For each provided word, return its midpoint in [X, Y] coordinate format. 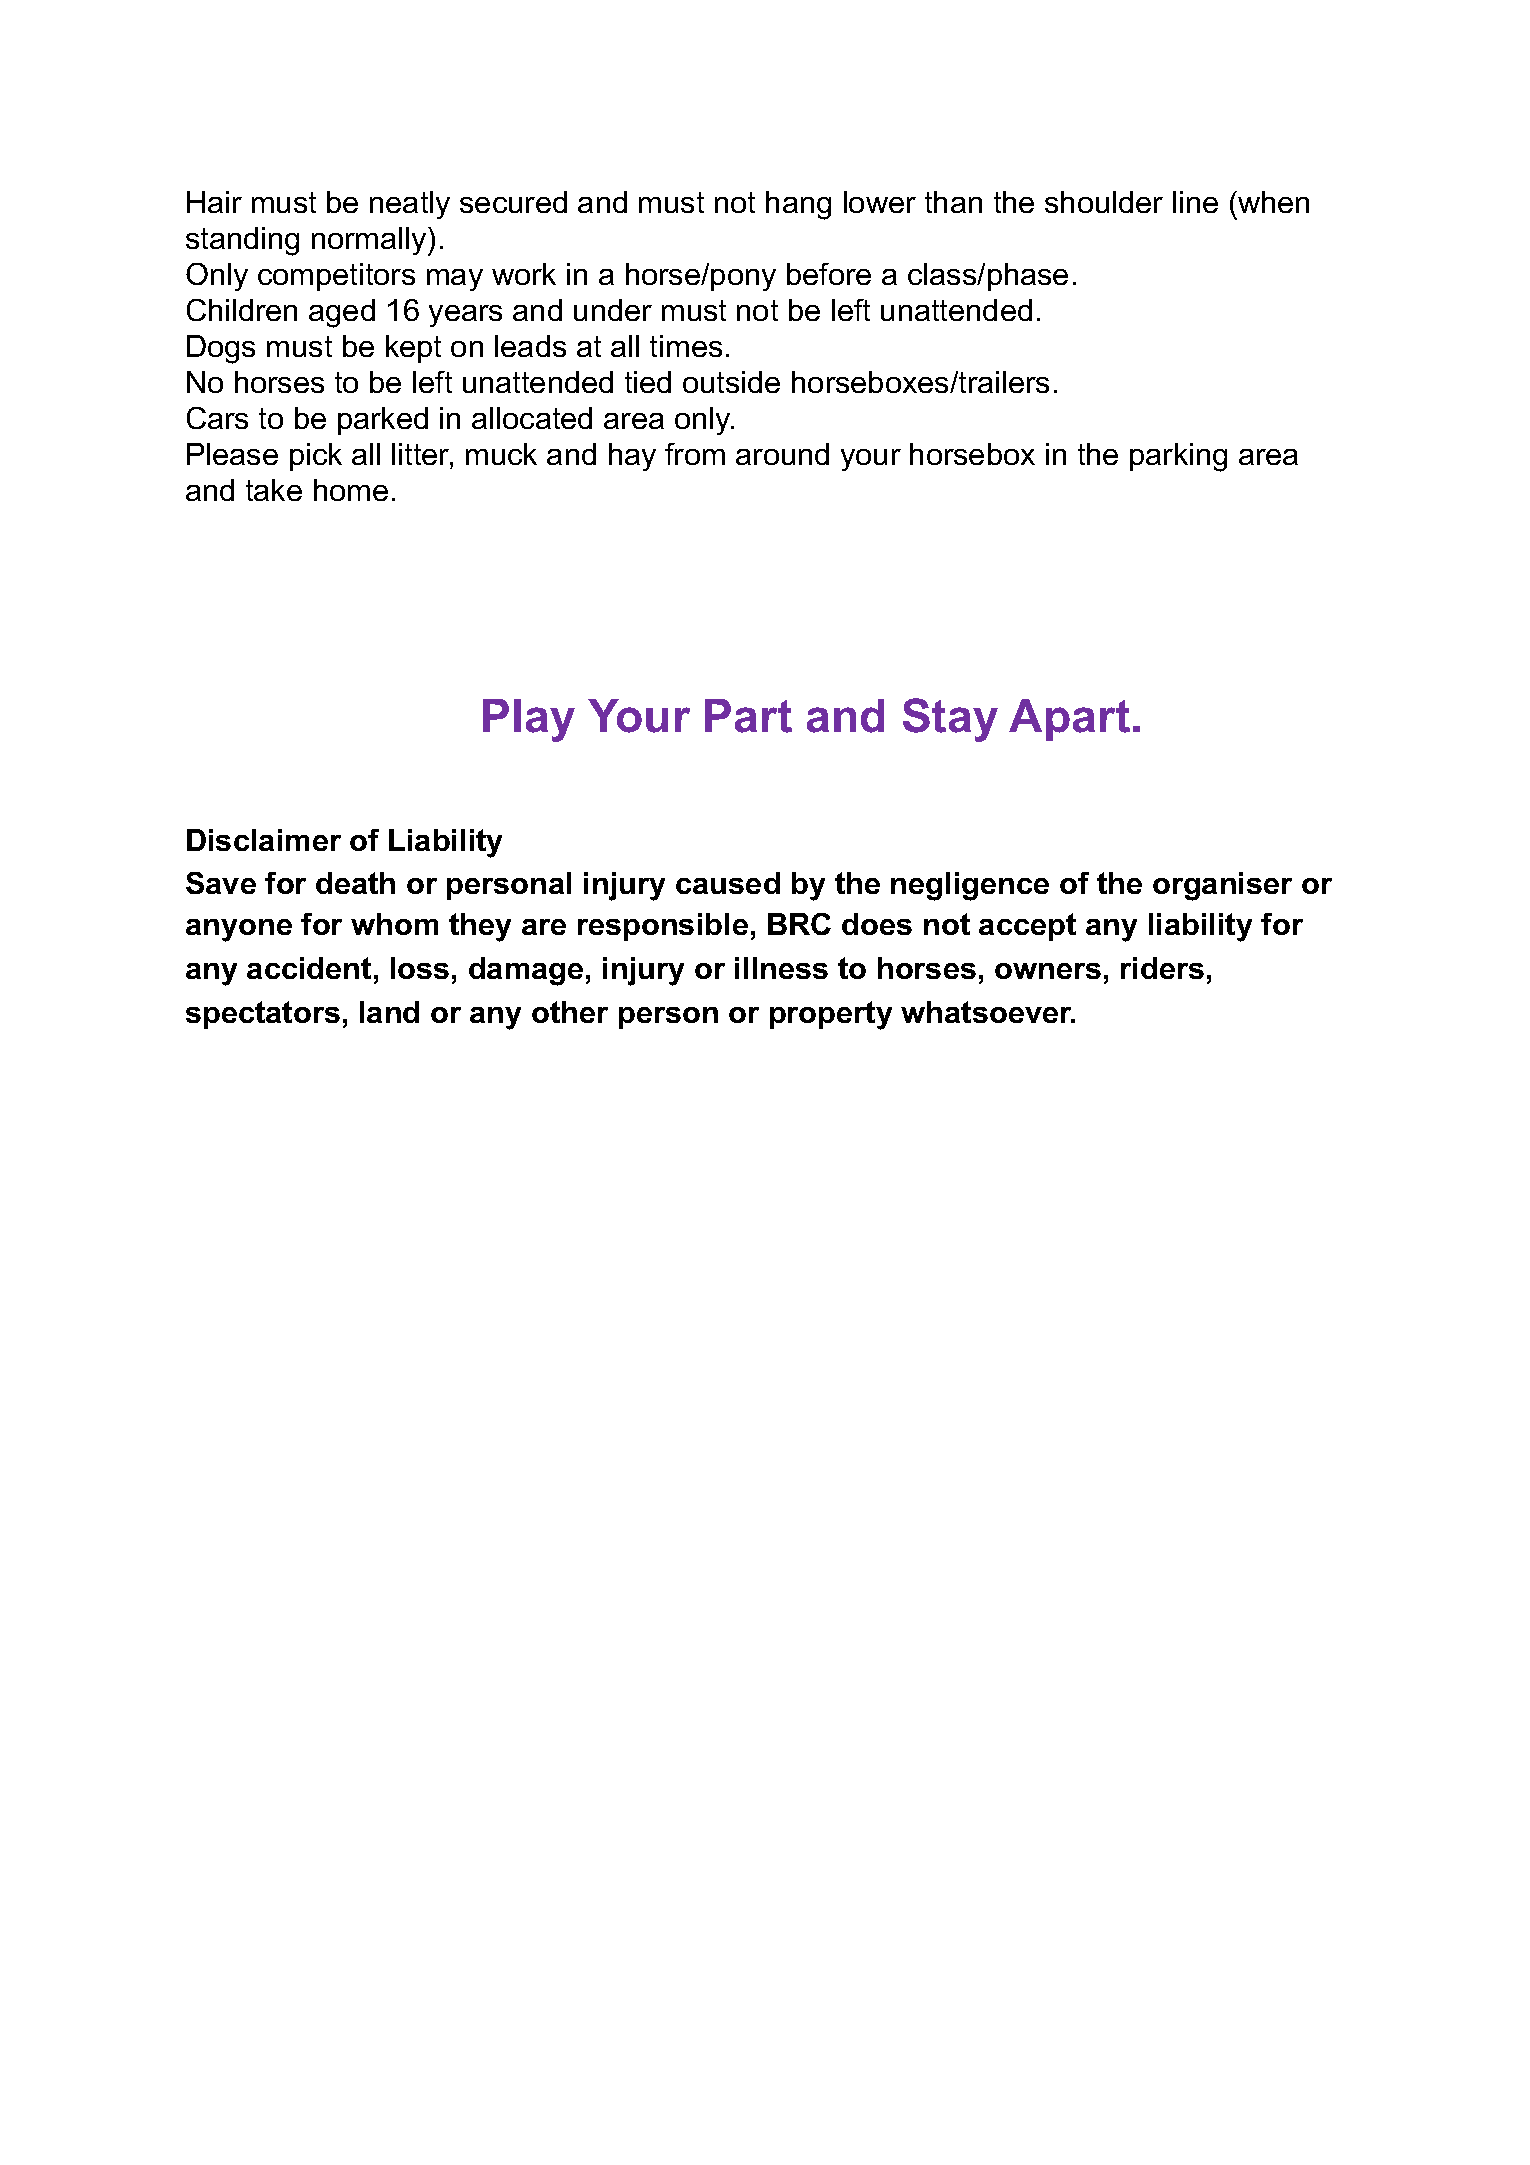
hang [798, 205]
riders [1162, 968]
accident [309, 968]
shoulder [1104, 202]
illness [781, 968]
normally [370, 241]
